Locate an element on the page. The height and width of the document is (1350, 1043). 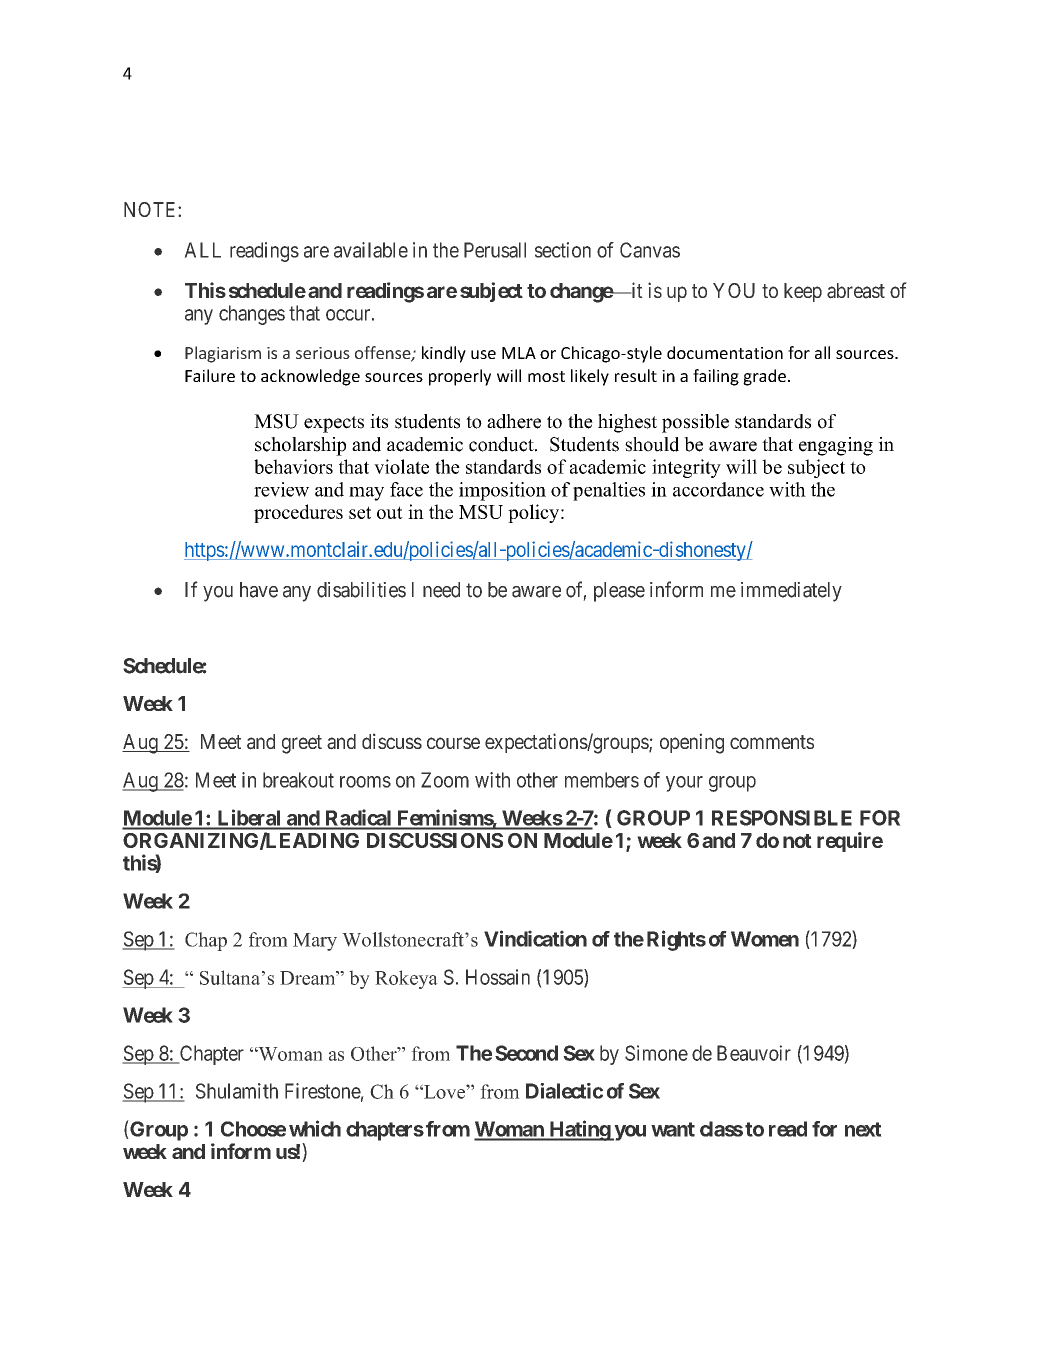
section is located at coordinates (563, 250).
